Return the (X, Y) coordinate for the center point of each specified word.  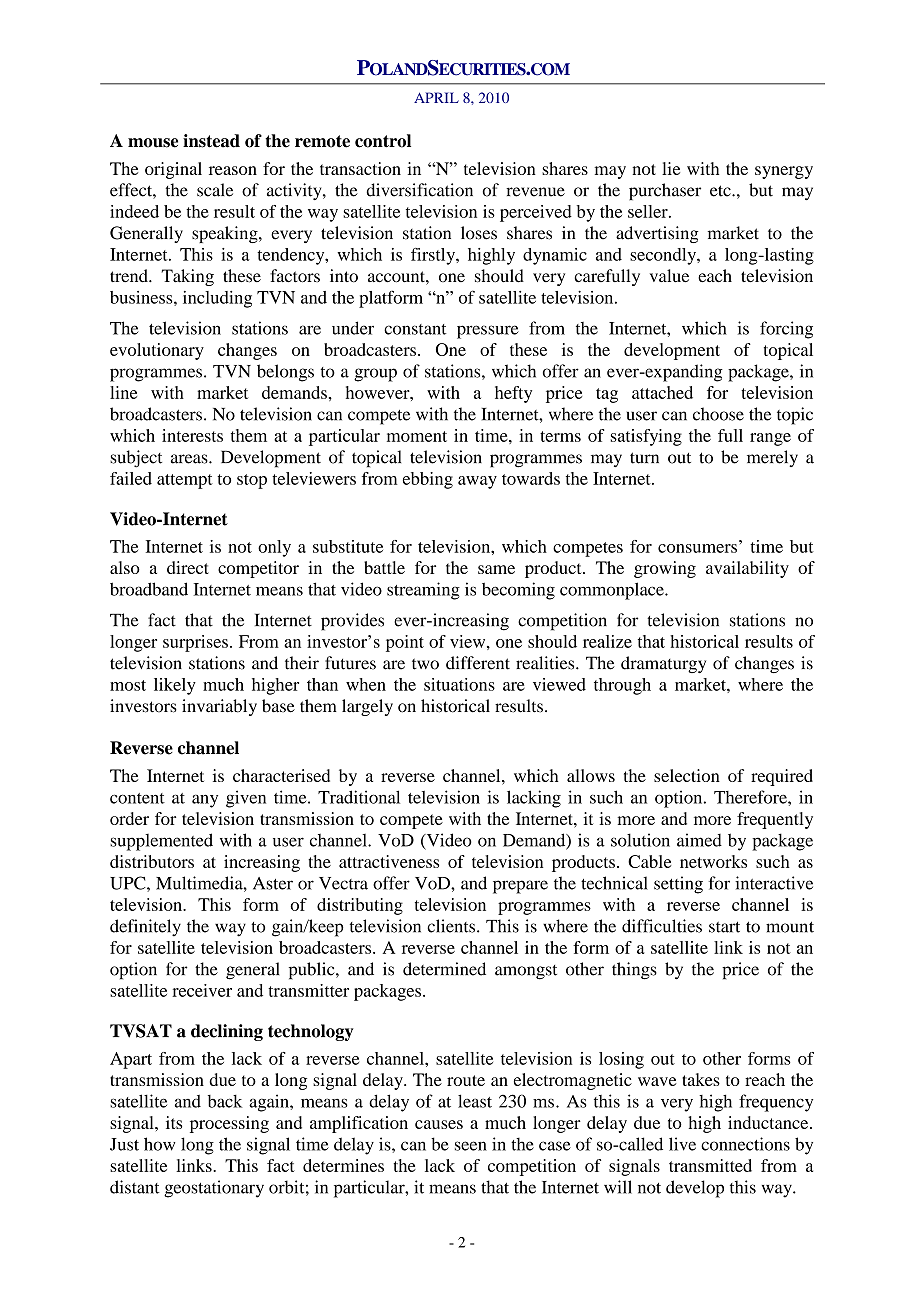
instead (211, 141)
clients (452, 926)
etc (721, 191)
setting (678, 885)
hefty (513, 394)
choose (718, 414)
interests (192, 435)
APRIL (436, 97)
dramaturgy (663, 664)
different (478, 663)
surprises (195, 643)
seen (471, 1146)
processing (229, 1124)
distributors (152, 861)
